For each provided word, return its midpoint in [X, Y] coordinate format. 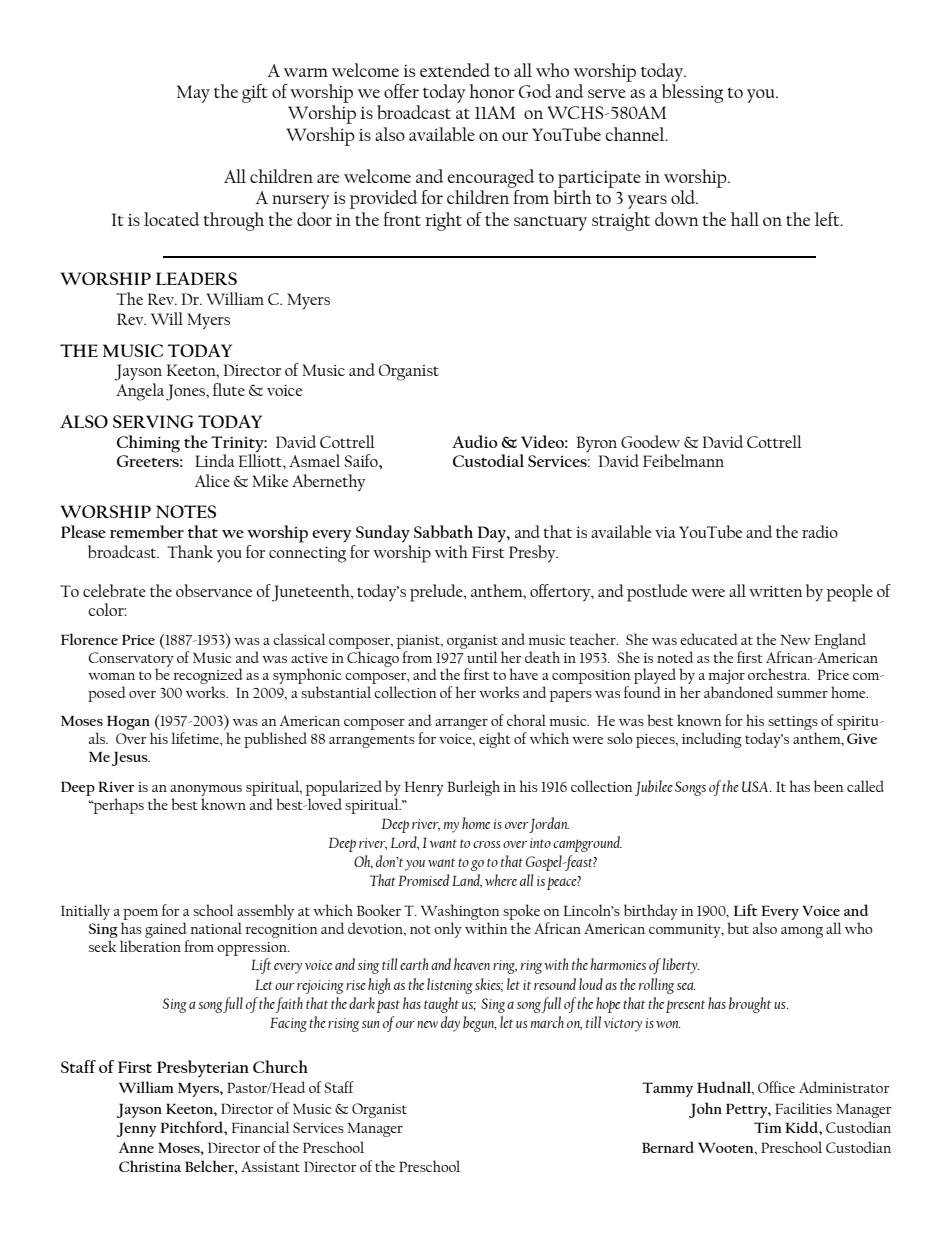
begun [479, 1024]
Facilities [803, 1108]
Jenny [137, 1129]
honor [492, 91]
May [193, 94]
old [684, 197]
